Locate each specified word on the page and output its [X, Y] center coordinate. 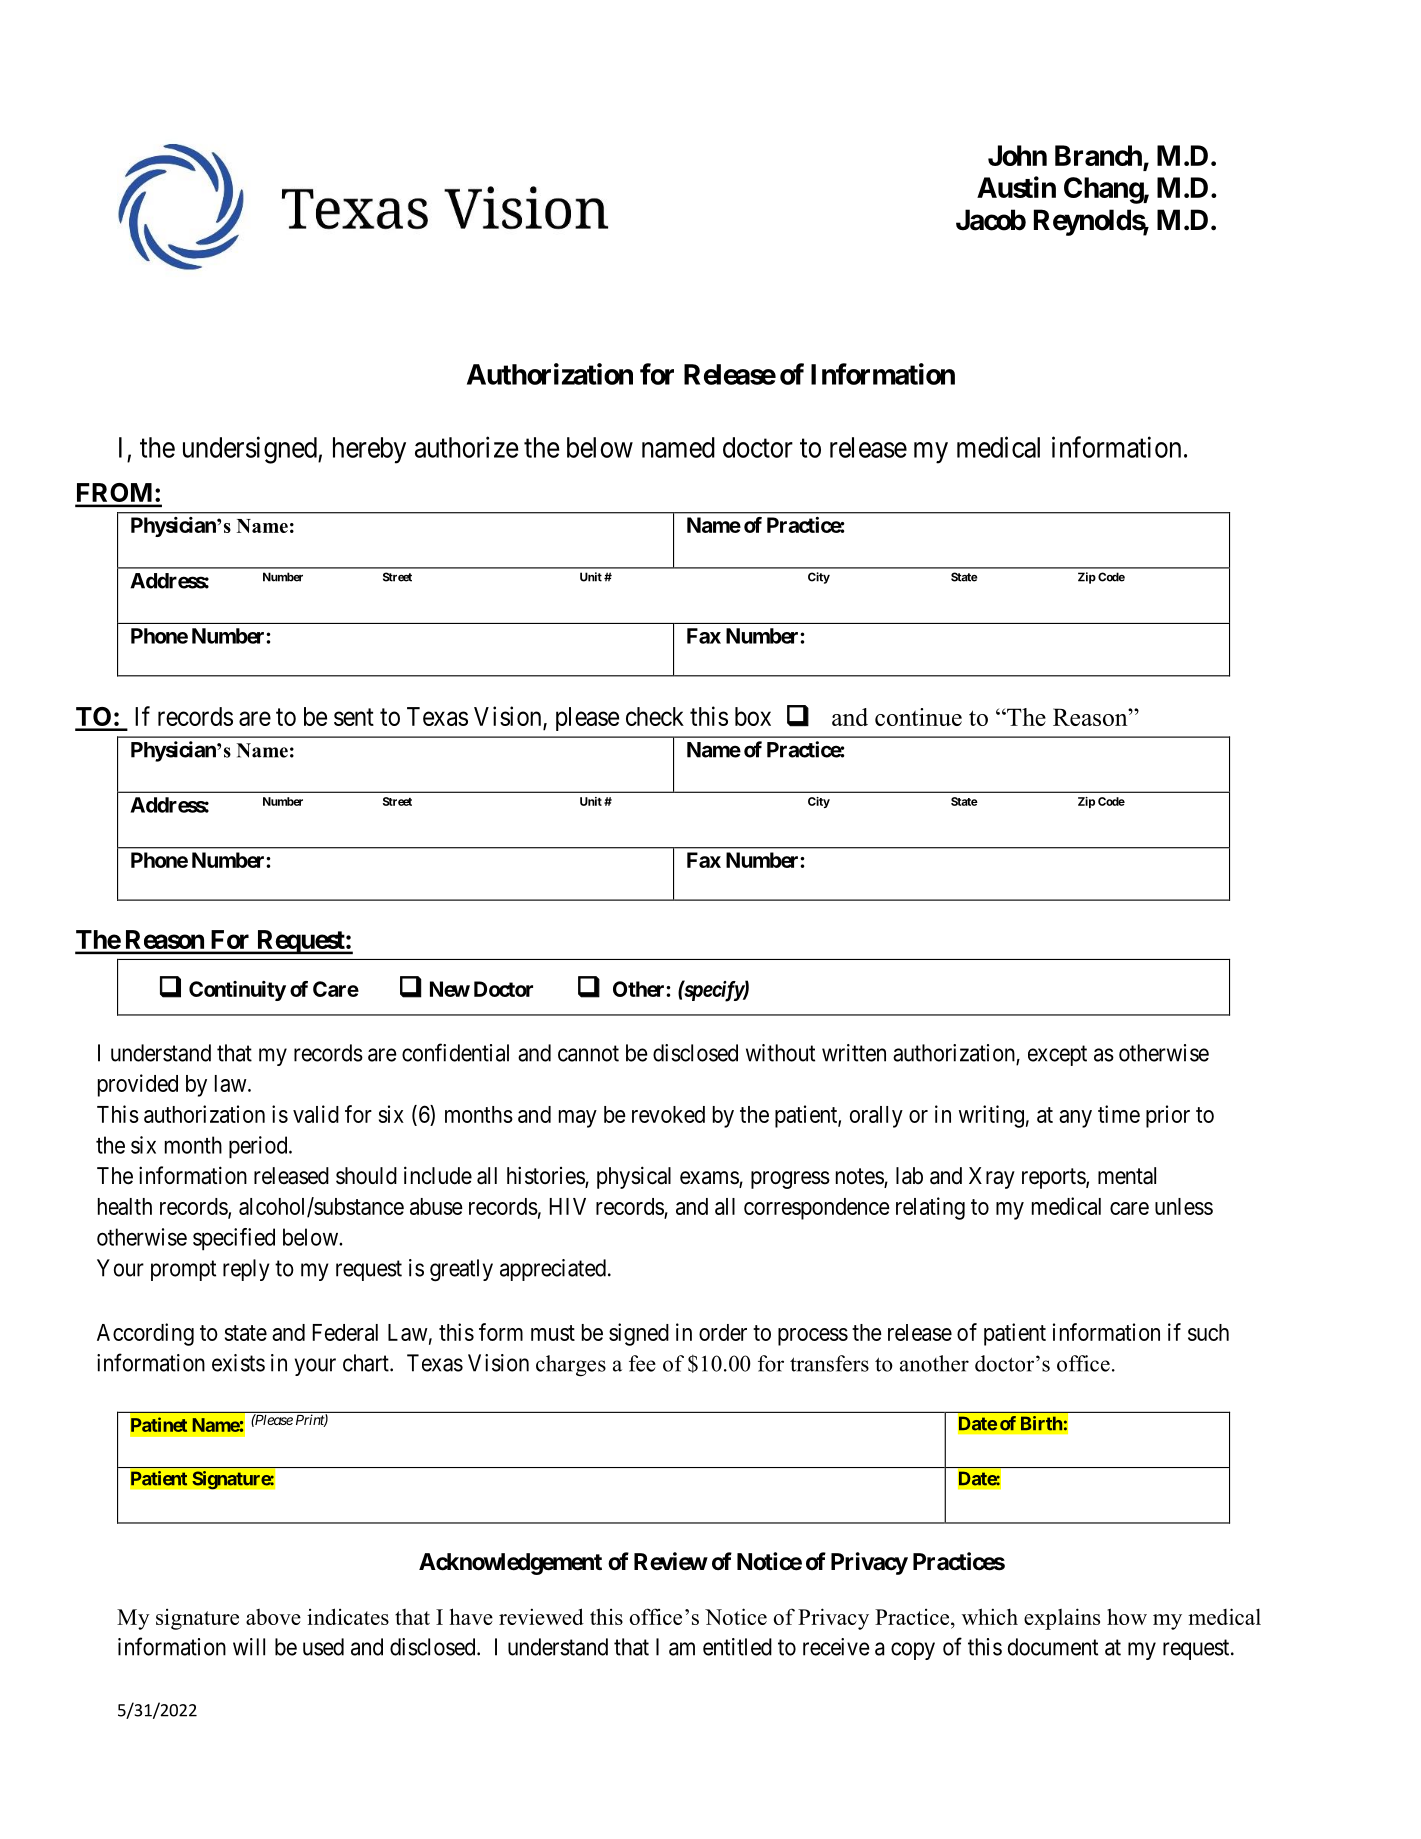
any [1075, 1119]
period [259, 1147]
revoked [668, 1114]
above [273, 1617]
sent [354, 717]
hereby [369, 450]
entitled [737, 1647]
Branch [1099, 157]
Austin [1016, 187]
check [655, 716]
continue [918, 717]
